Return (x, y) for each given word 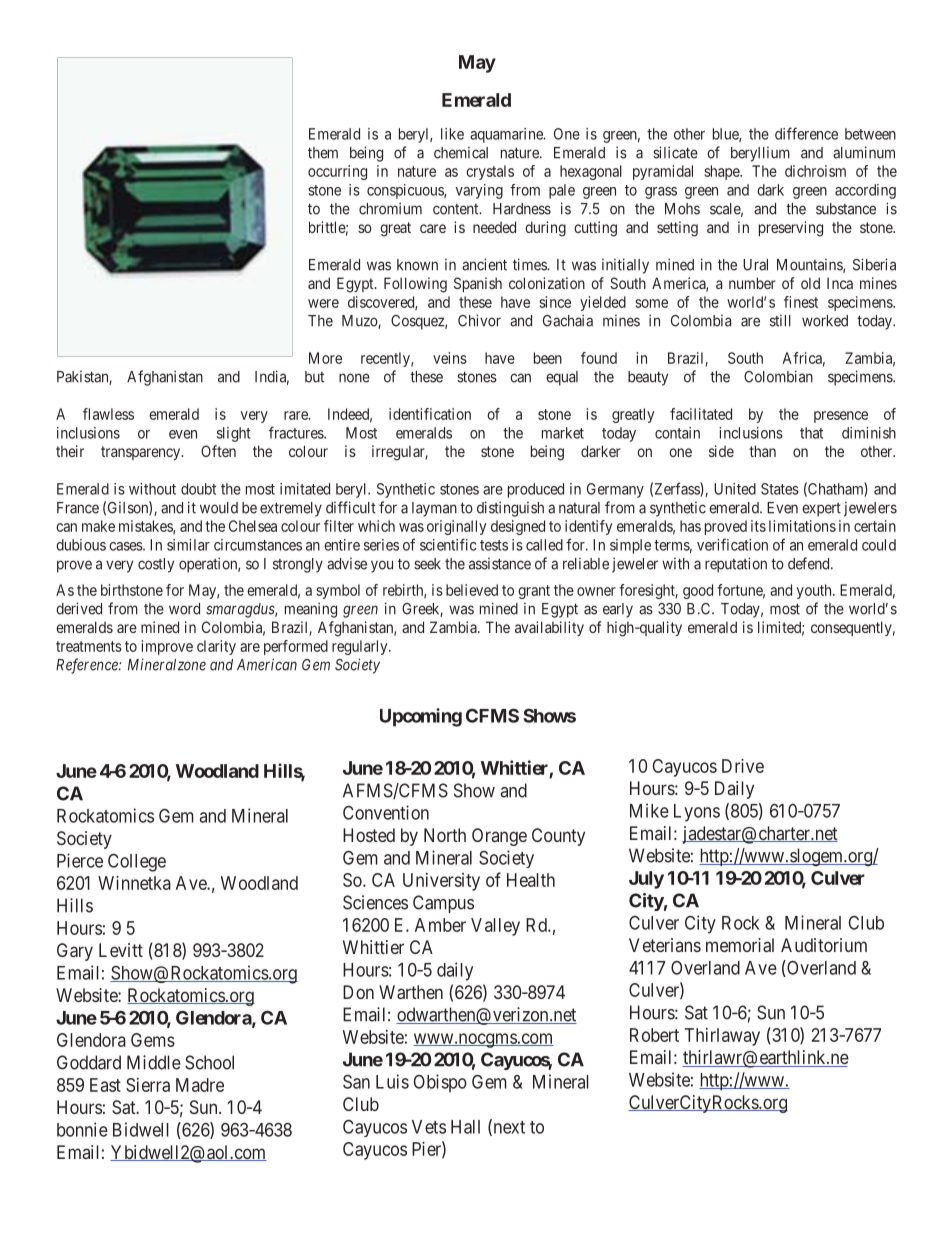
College (137, 862)
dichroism (815, 171)
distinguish (510, 509)
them (323, 153)
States (780, 489)
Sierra (148, 1085)
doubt (198, 489)
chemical (461, 152)
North (445, 835)
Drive (743, 766)
